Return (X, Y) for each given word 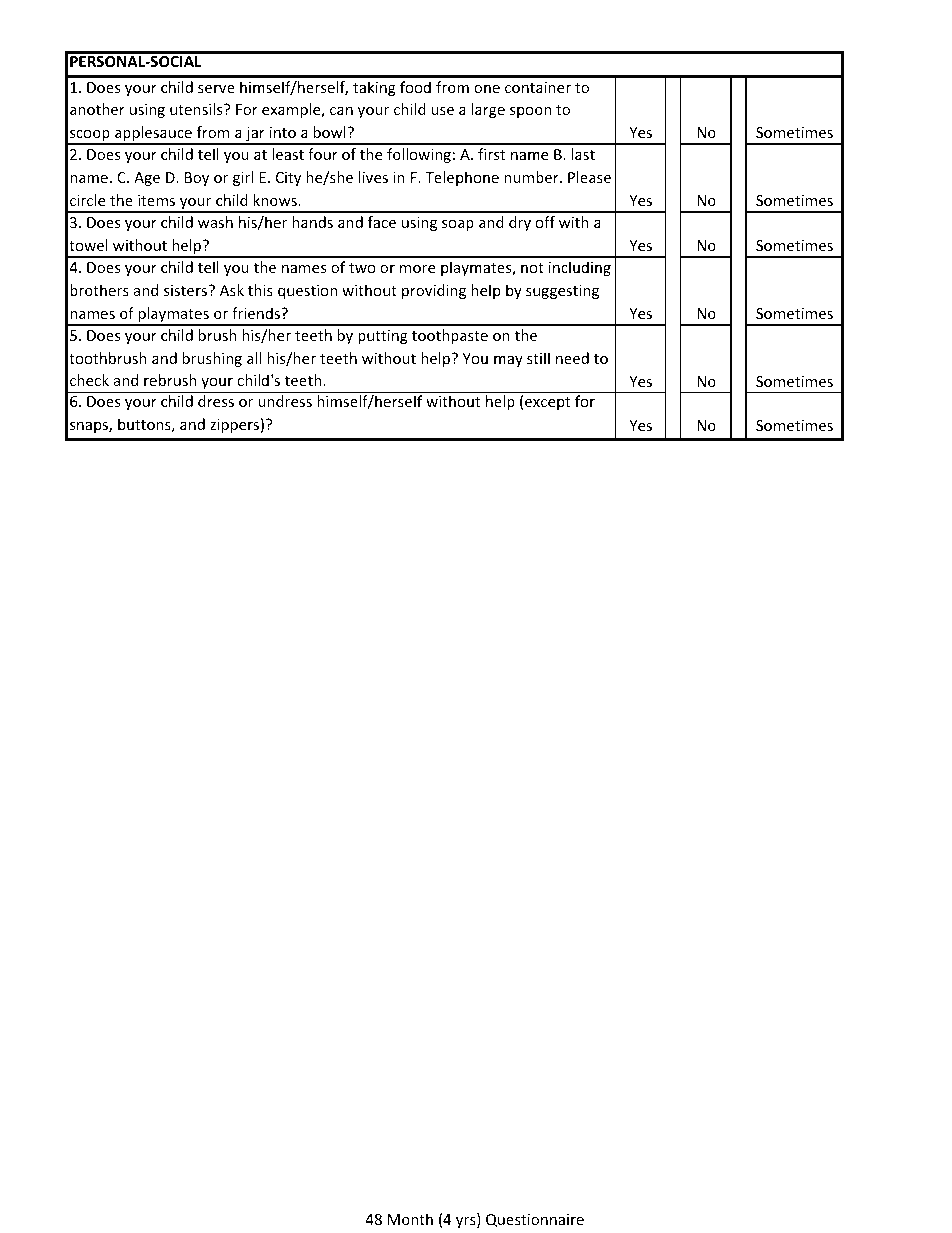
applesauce (153, 135)
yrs (467, 1222)
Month (410, 1219)
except (547, 403)
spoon (530, 112)
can (341, 111)
